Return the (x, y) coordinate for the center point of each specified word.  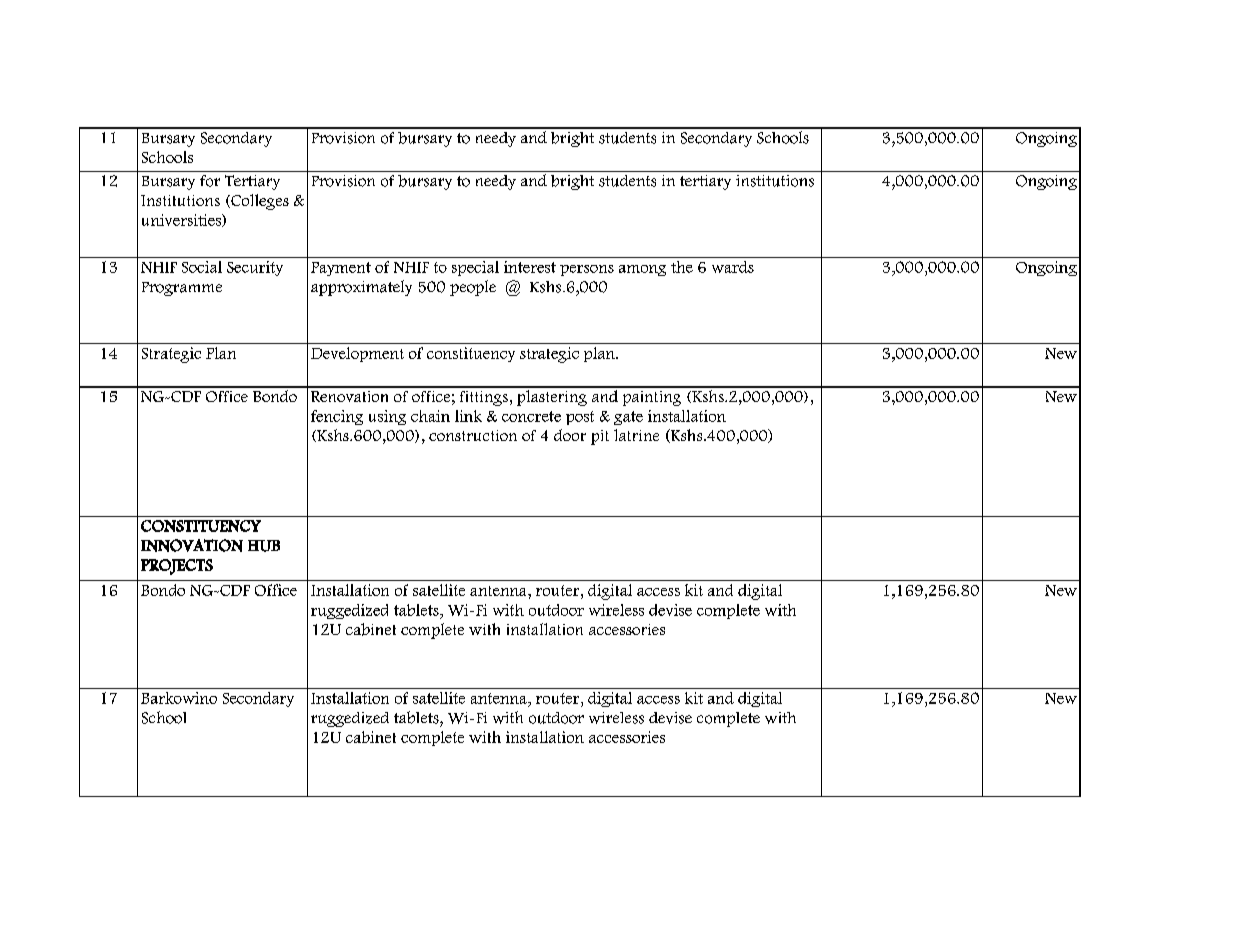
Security (255, 268)
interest (530, 267)
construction (473, 435)
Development (357, 354)
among (642, 270)
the (682, 267)
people (473, 288)
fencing (337, 417)
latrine (636, 435)
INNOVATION (192, 545)
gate (628, 418)
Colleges (259, 202)
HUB (264, 546)
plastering (552, 396)
